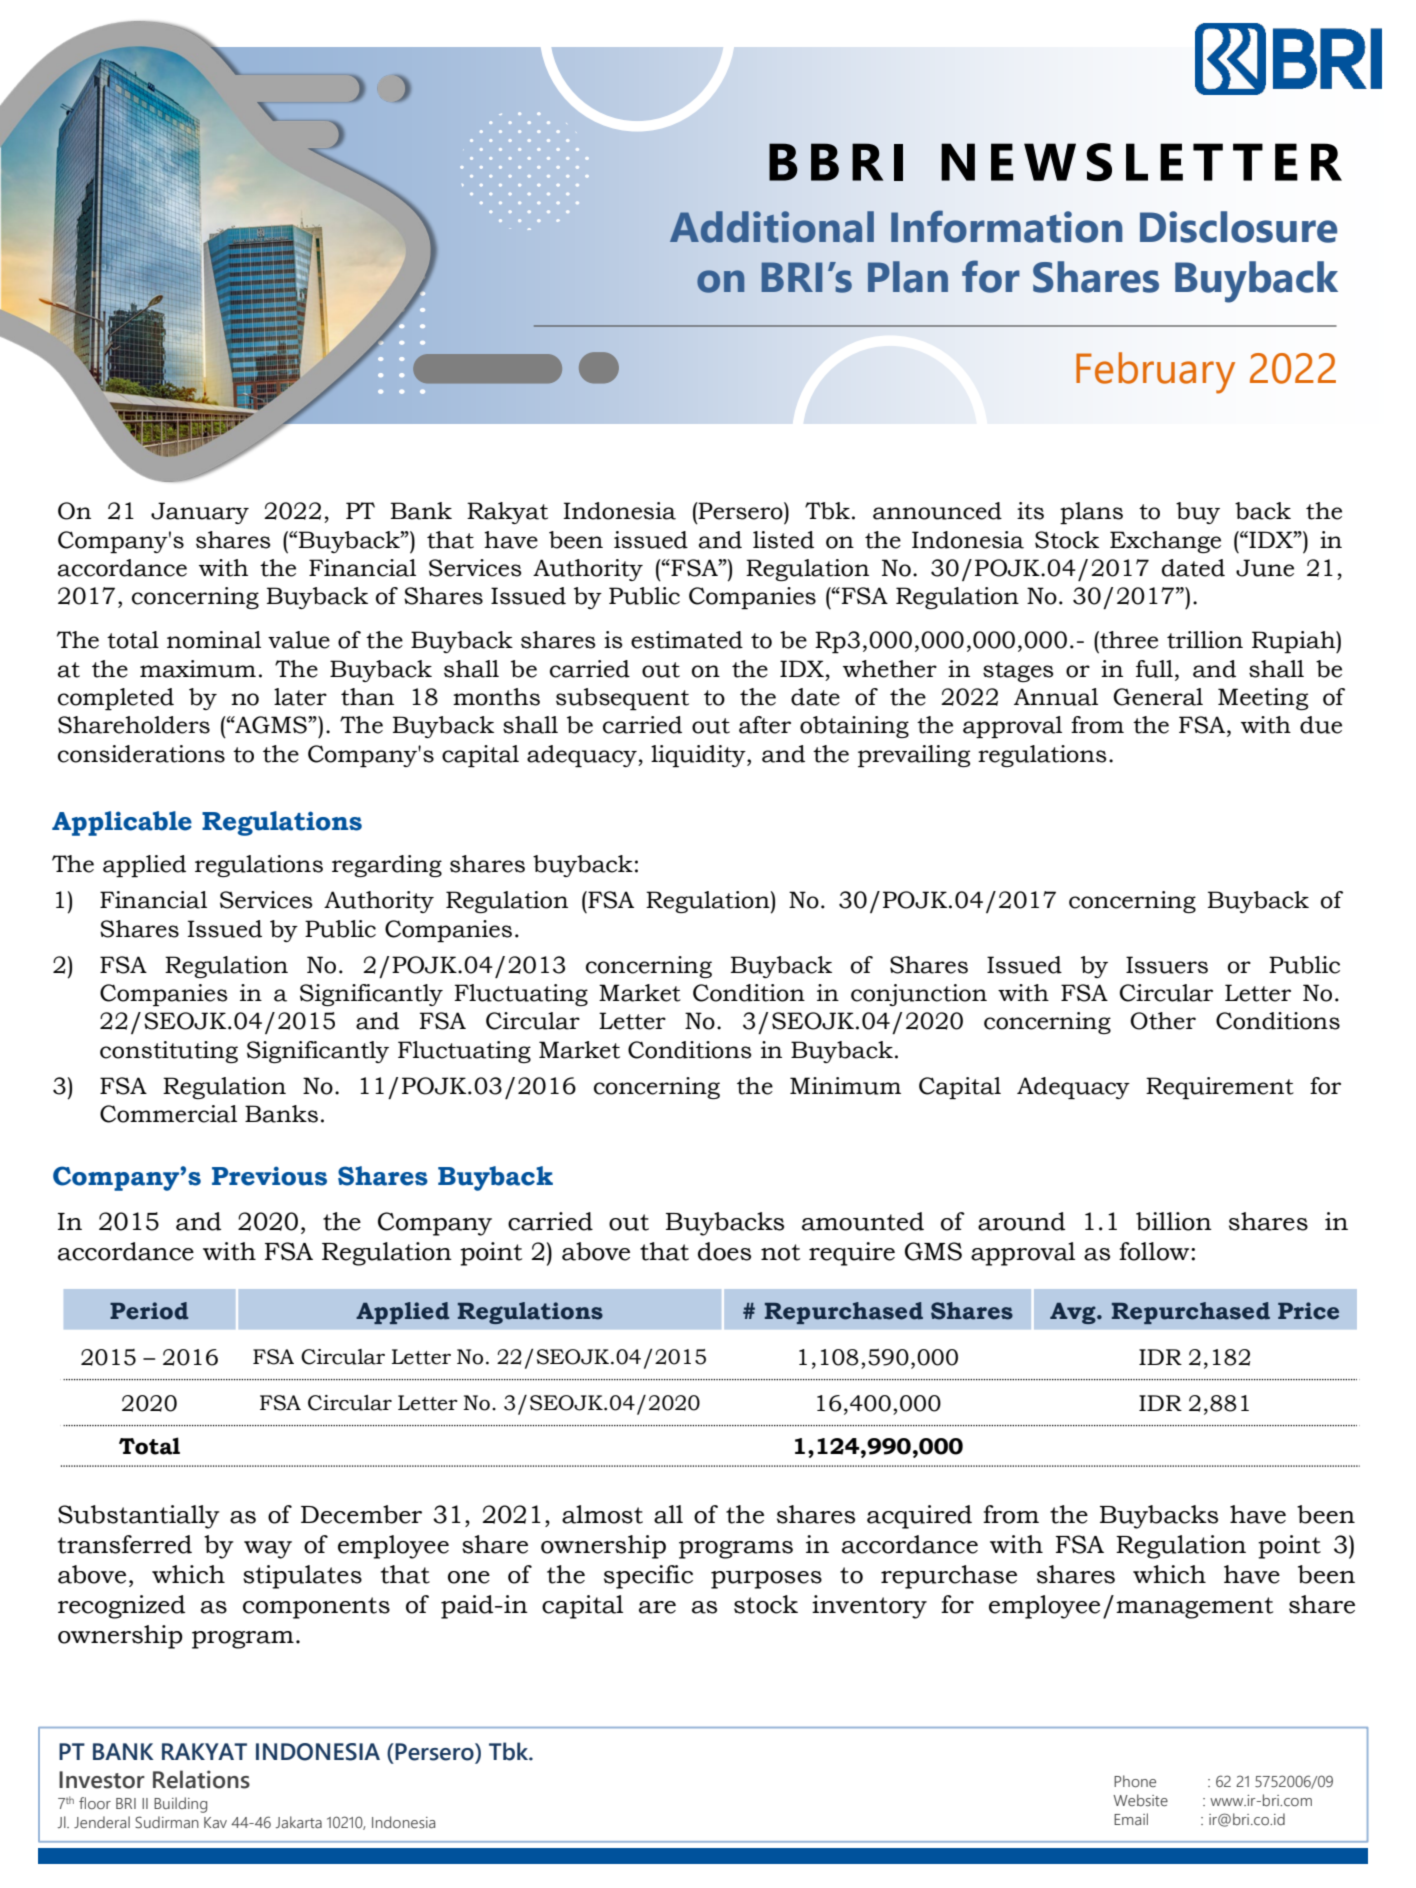  What do you see at coordinates (1238, 227) in the screenshot?
I see `Disclosure` at bounding box center [1238, 227].
